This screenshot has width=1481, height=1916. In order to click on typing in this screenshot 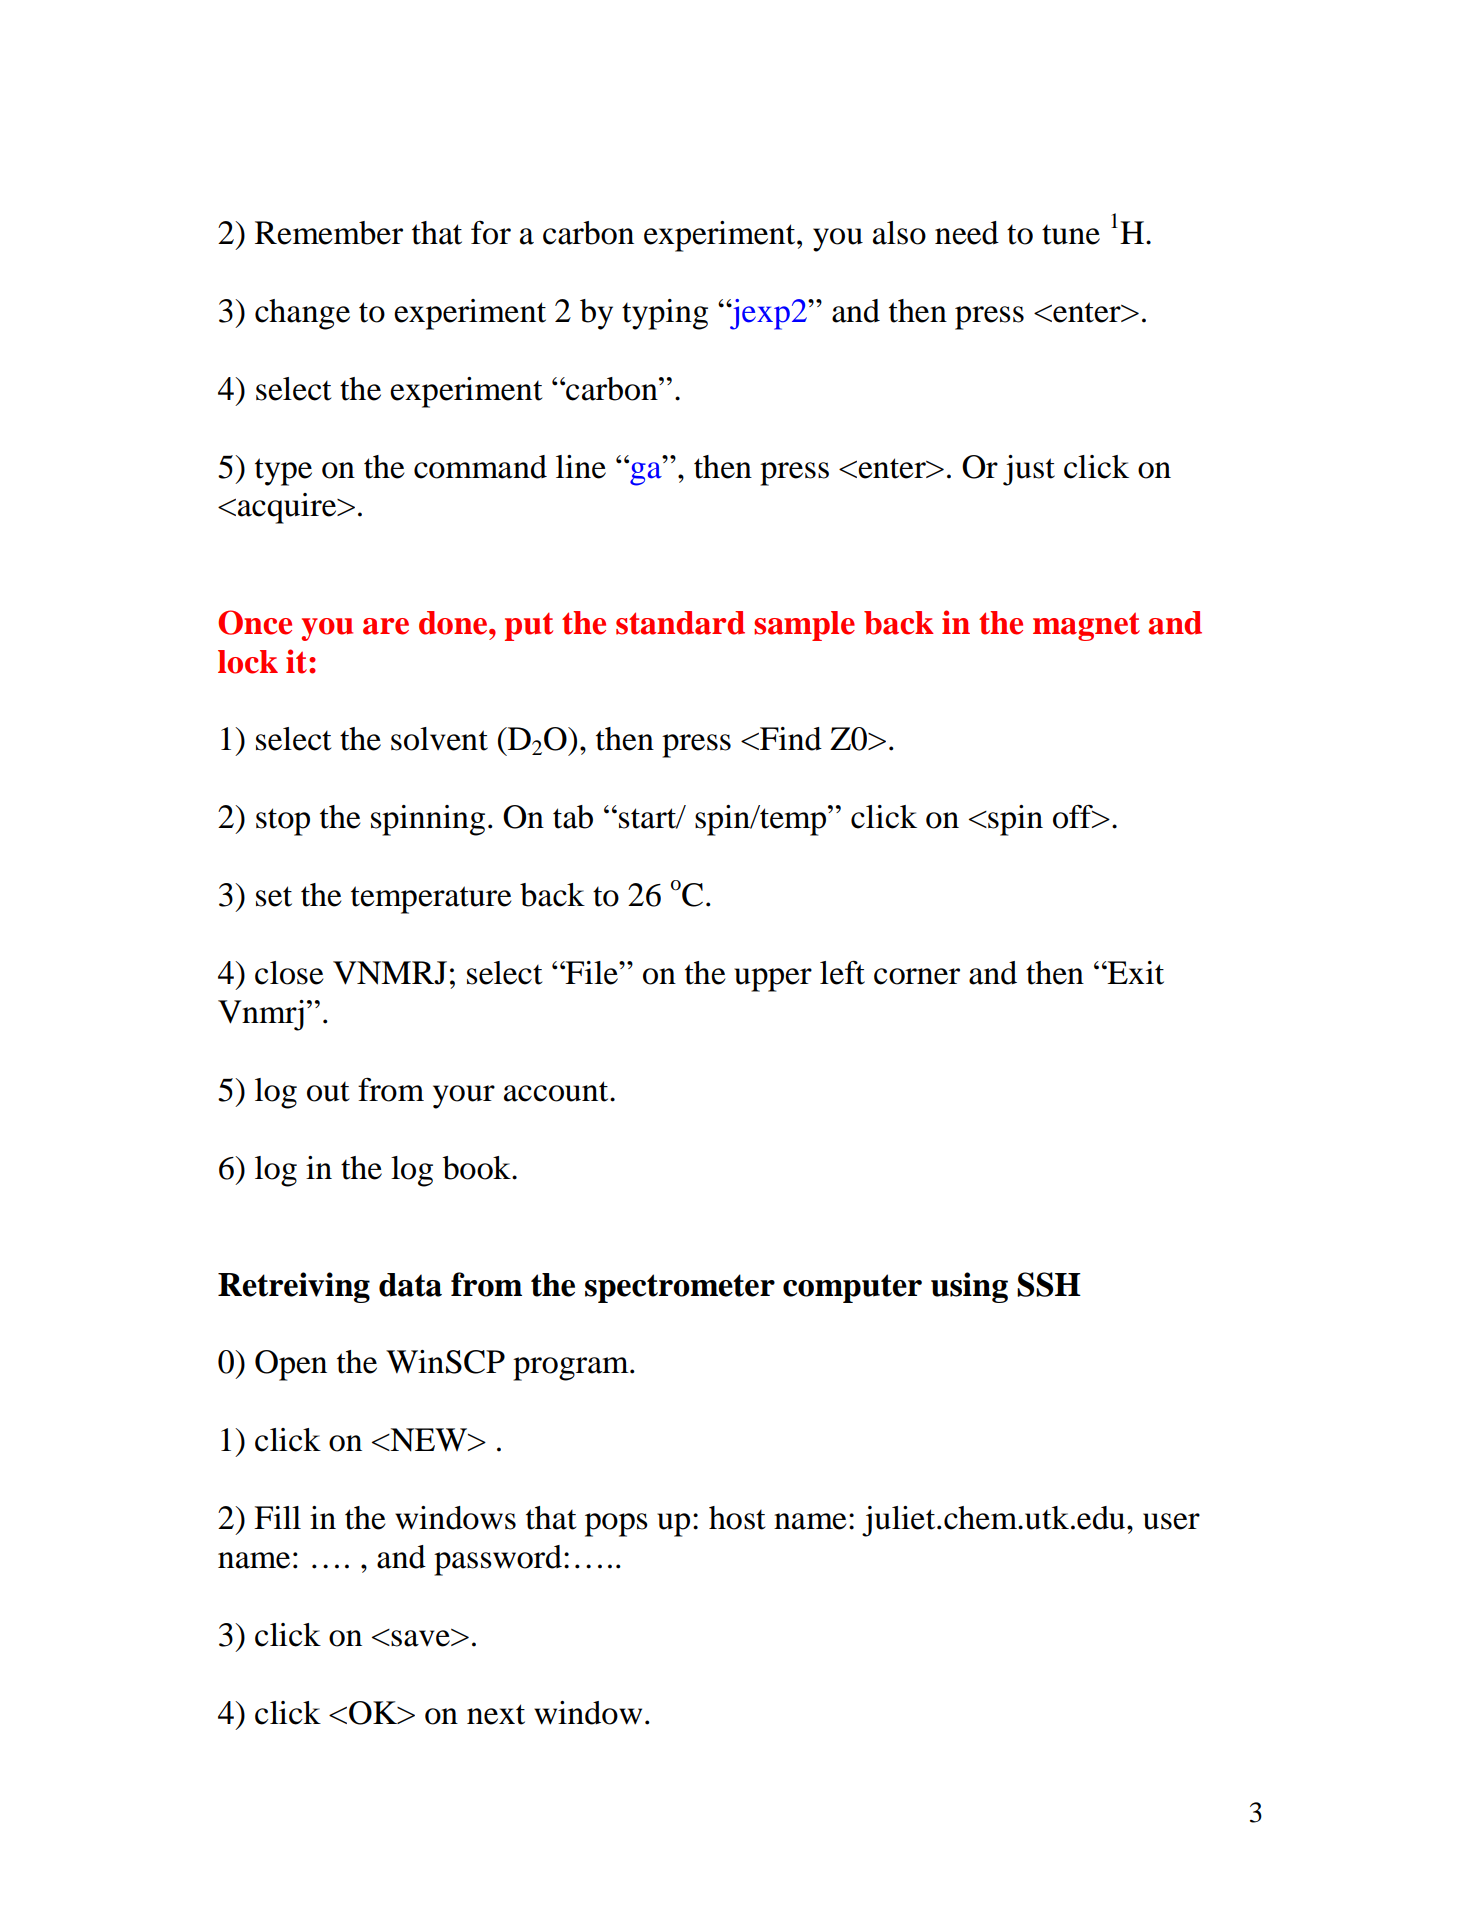, I will do `click(665, 314)`.
